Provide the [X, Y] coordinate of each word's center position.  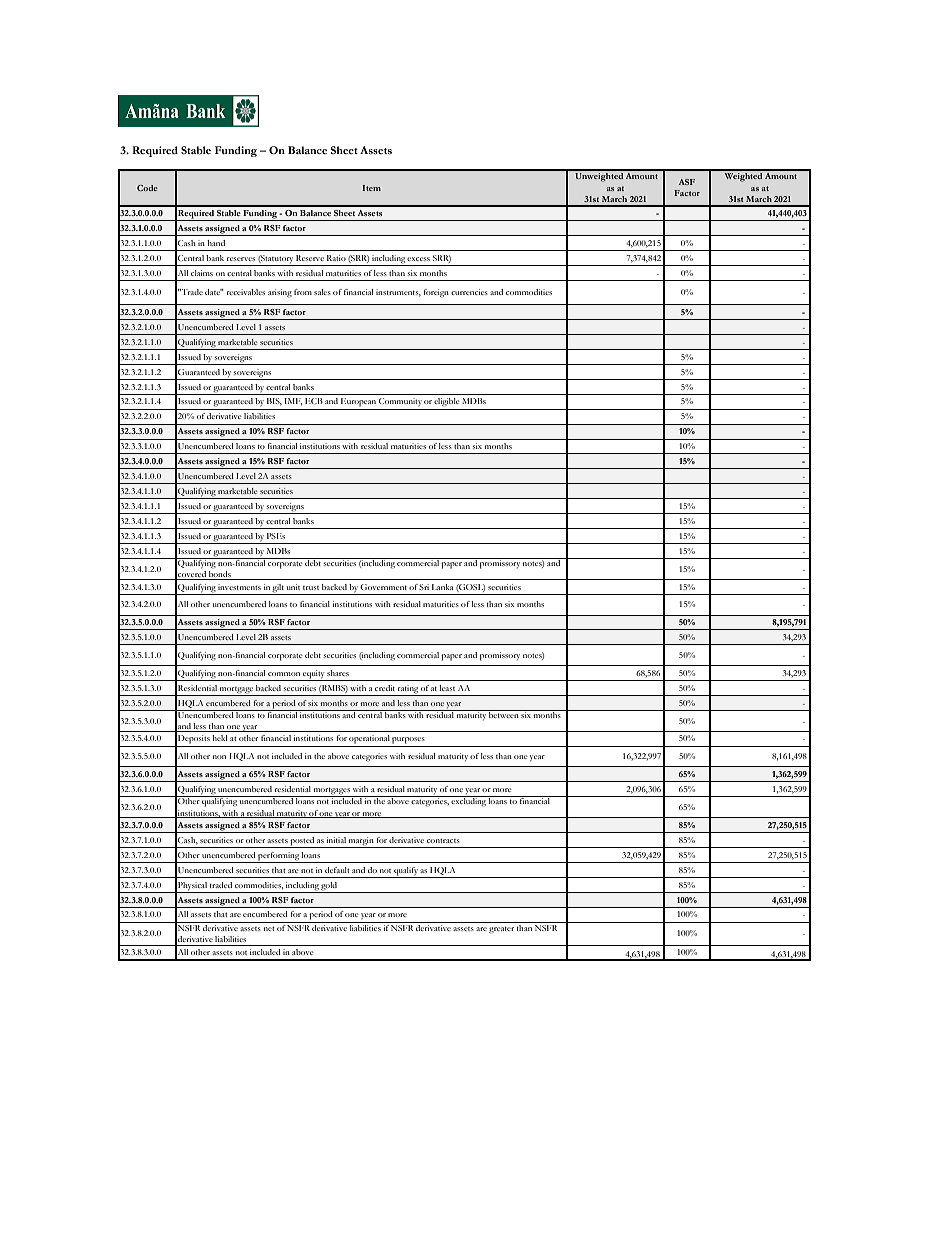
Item [371, 188]
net [269, 929]
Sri [424, 587]
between [504, 714]
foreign [436, 293]
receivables [246, 292]
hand [216, 243]
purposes [408, 740]
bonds [220, 575]
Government [383, 587]
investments [239, 587]
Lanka [442, 587]
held [220, 738]
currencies [469, 292]
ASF [687, 182]
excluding [469, 801]
